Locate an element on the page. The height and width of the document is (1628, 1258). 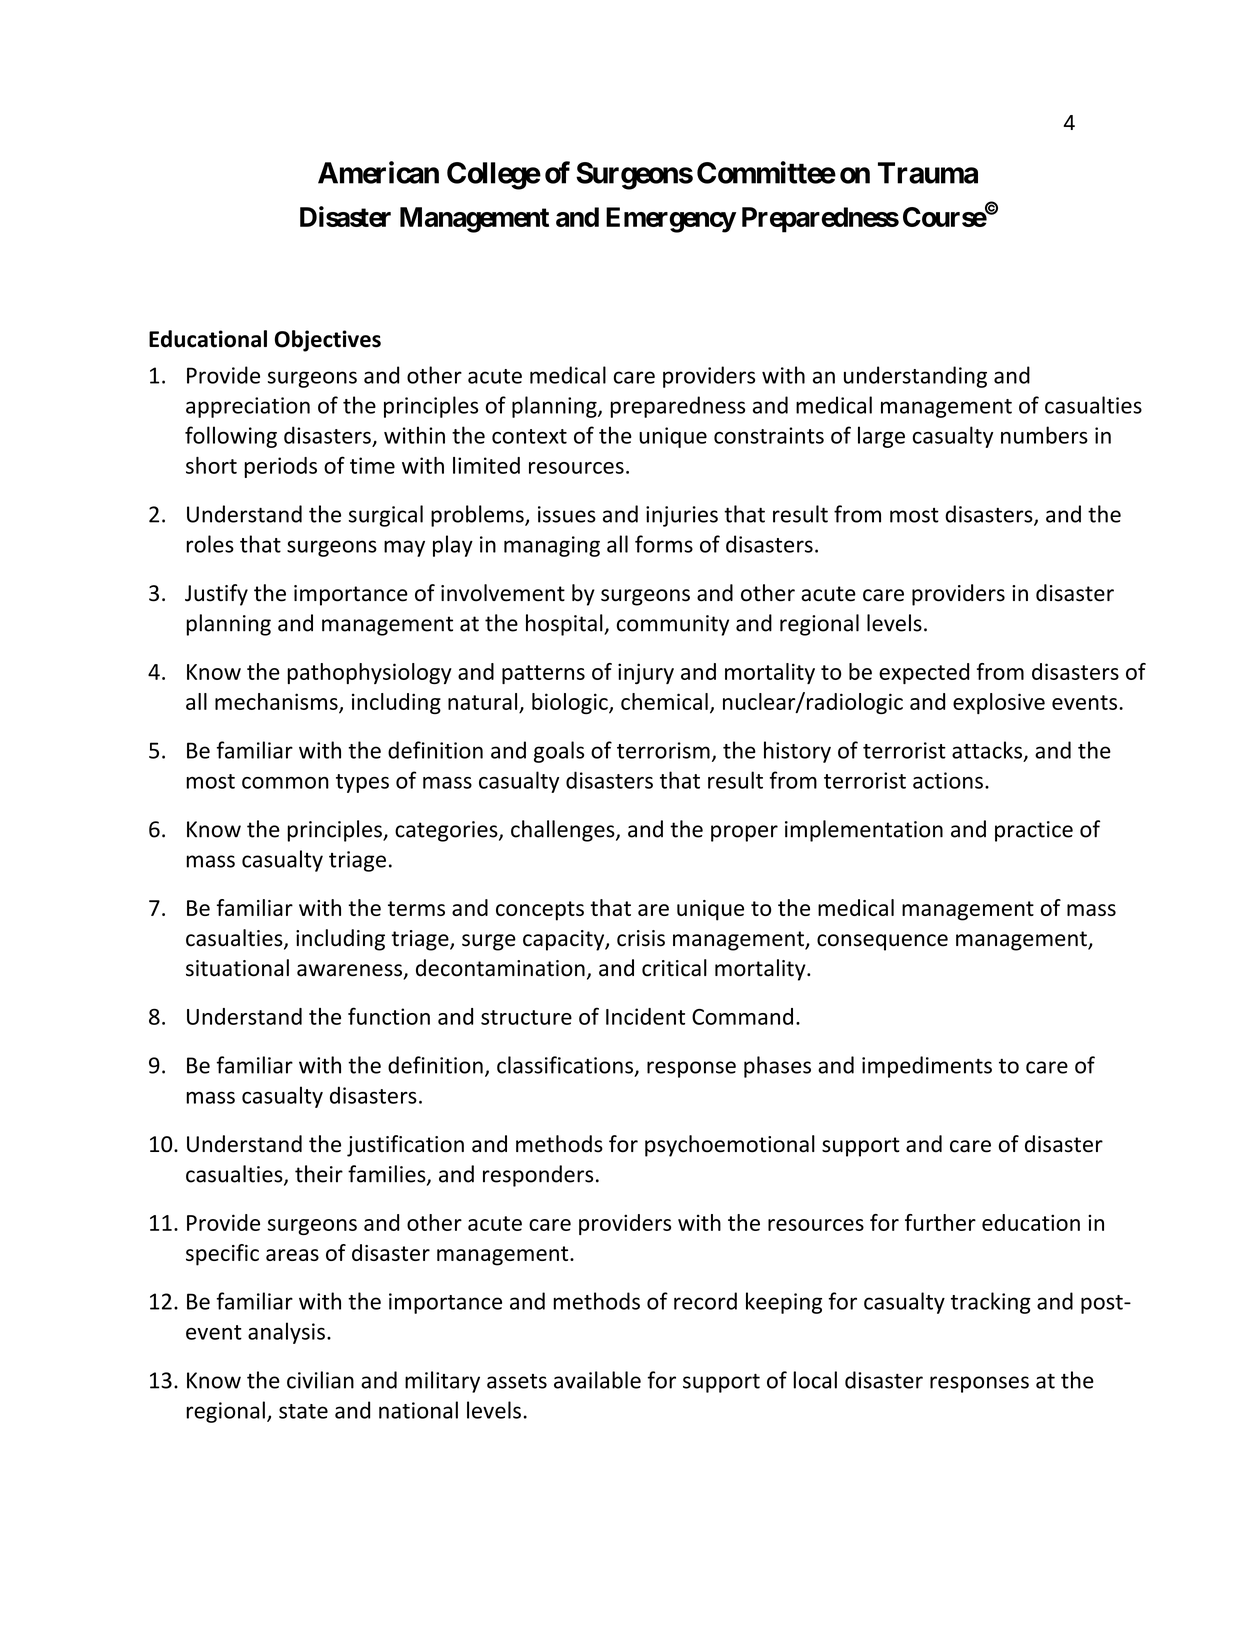
impediments is located at coordinates (927, 1067).
